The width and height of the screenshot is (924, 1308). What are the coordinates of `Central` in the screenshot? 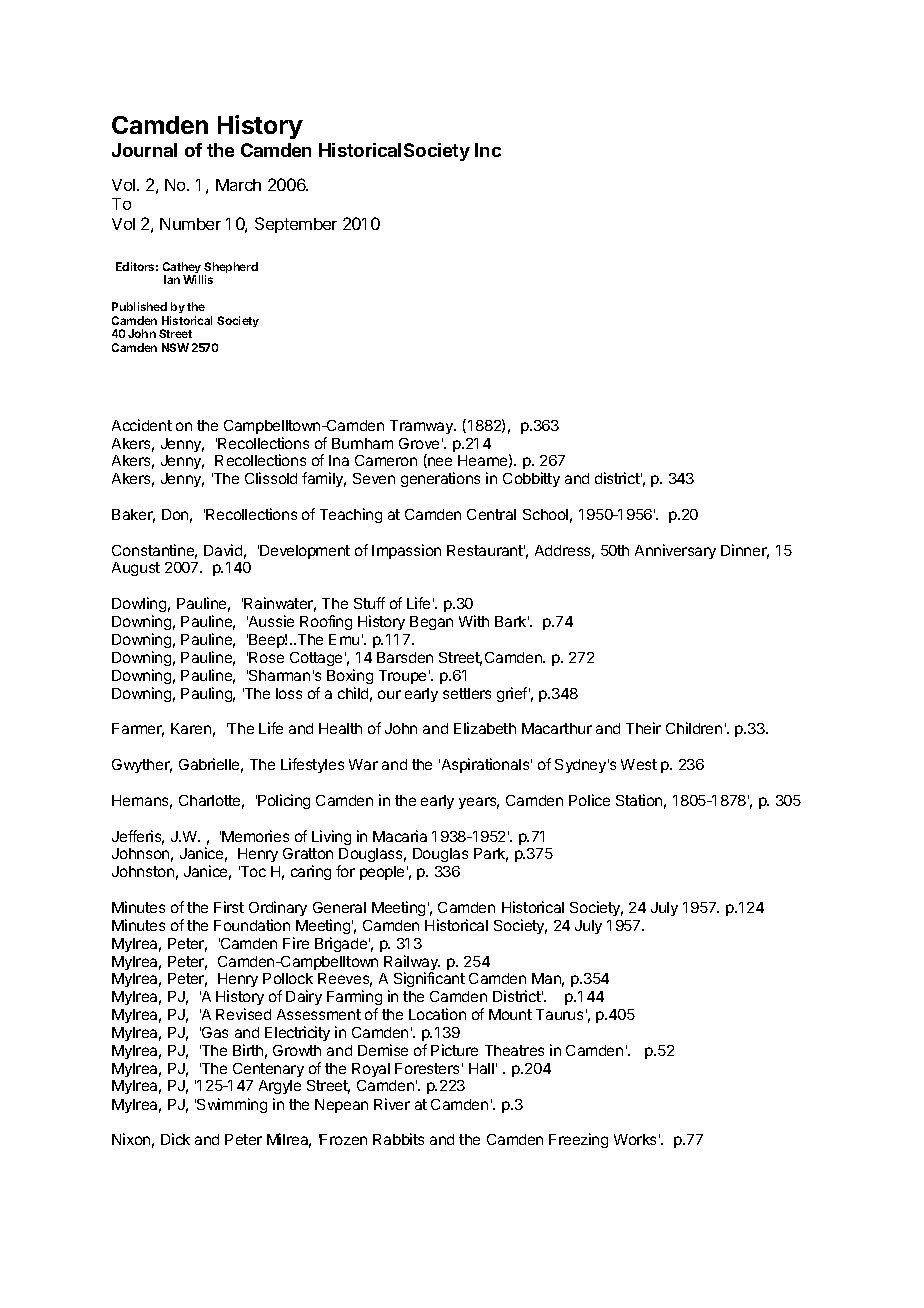 It's located at (491, 514).
